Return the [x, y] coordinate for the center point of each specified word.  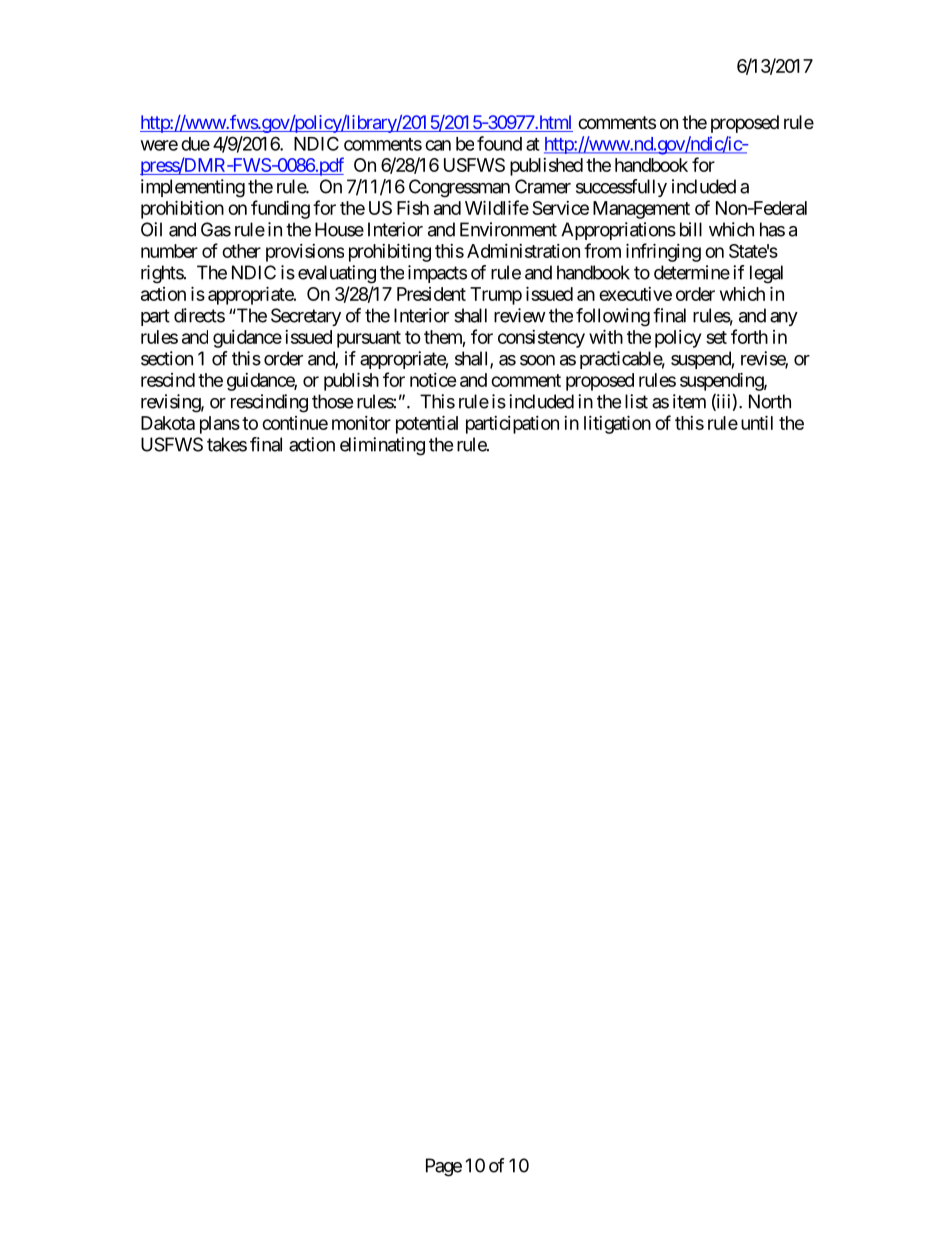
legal [766, 274]
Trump [496, 296]
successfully [621, 188]
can [438, 145]
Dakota [168, 423]
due [195, 144]
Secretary [306, 317]
